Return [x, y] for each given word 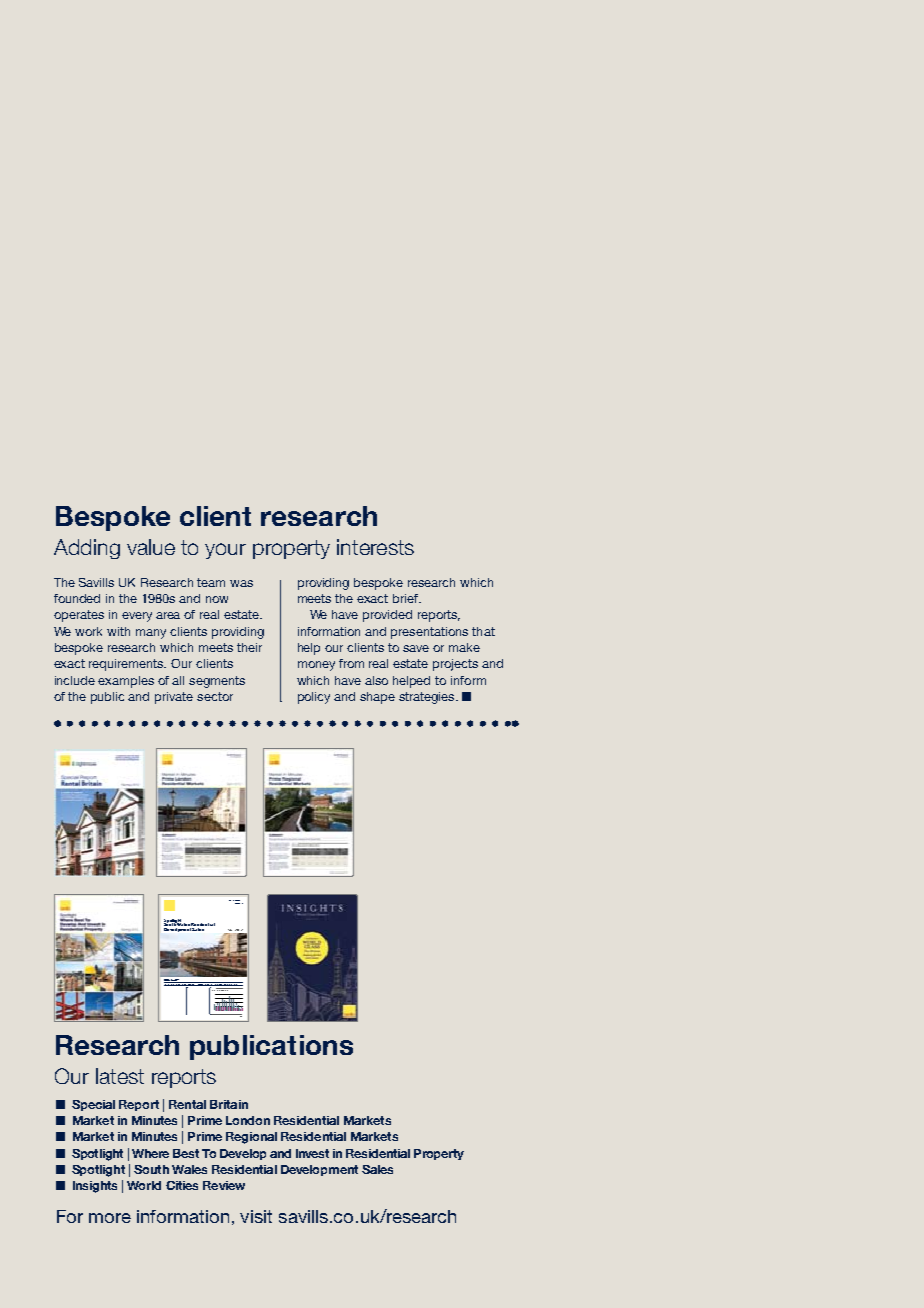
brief [407, 598]
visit [256, 1216]
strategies [428, 698]
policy [314, 698]
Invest [312, 1153]
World [144, 1185]
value [151, 547]
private [174, 698]
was [241, 583]
